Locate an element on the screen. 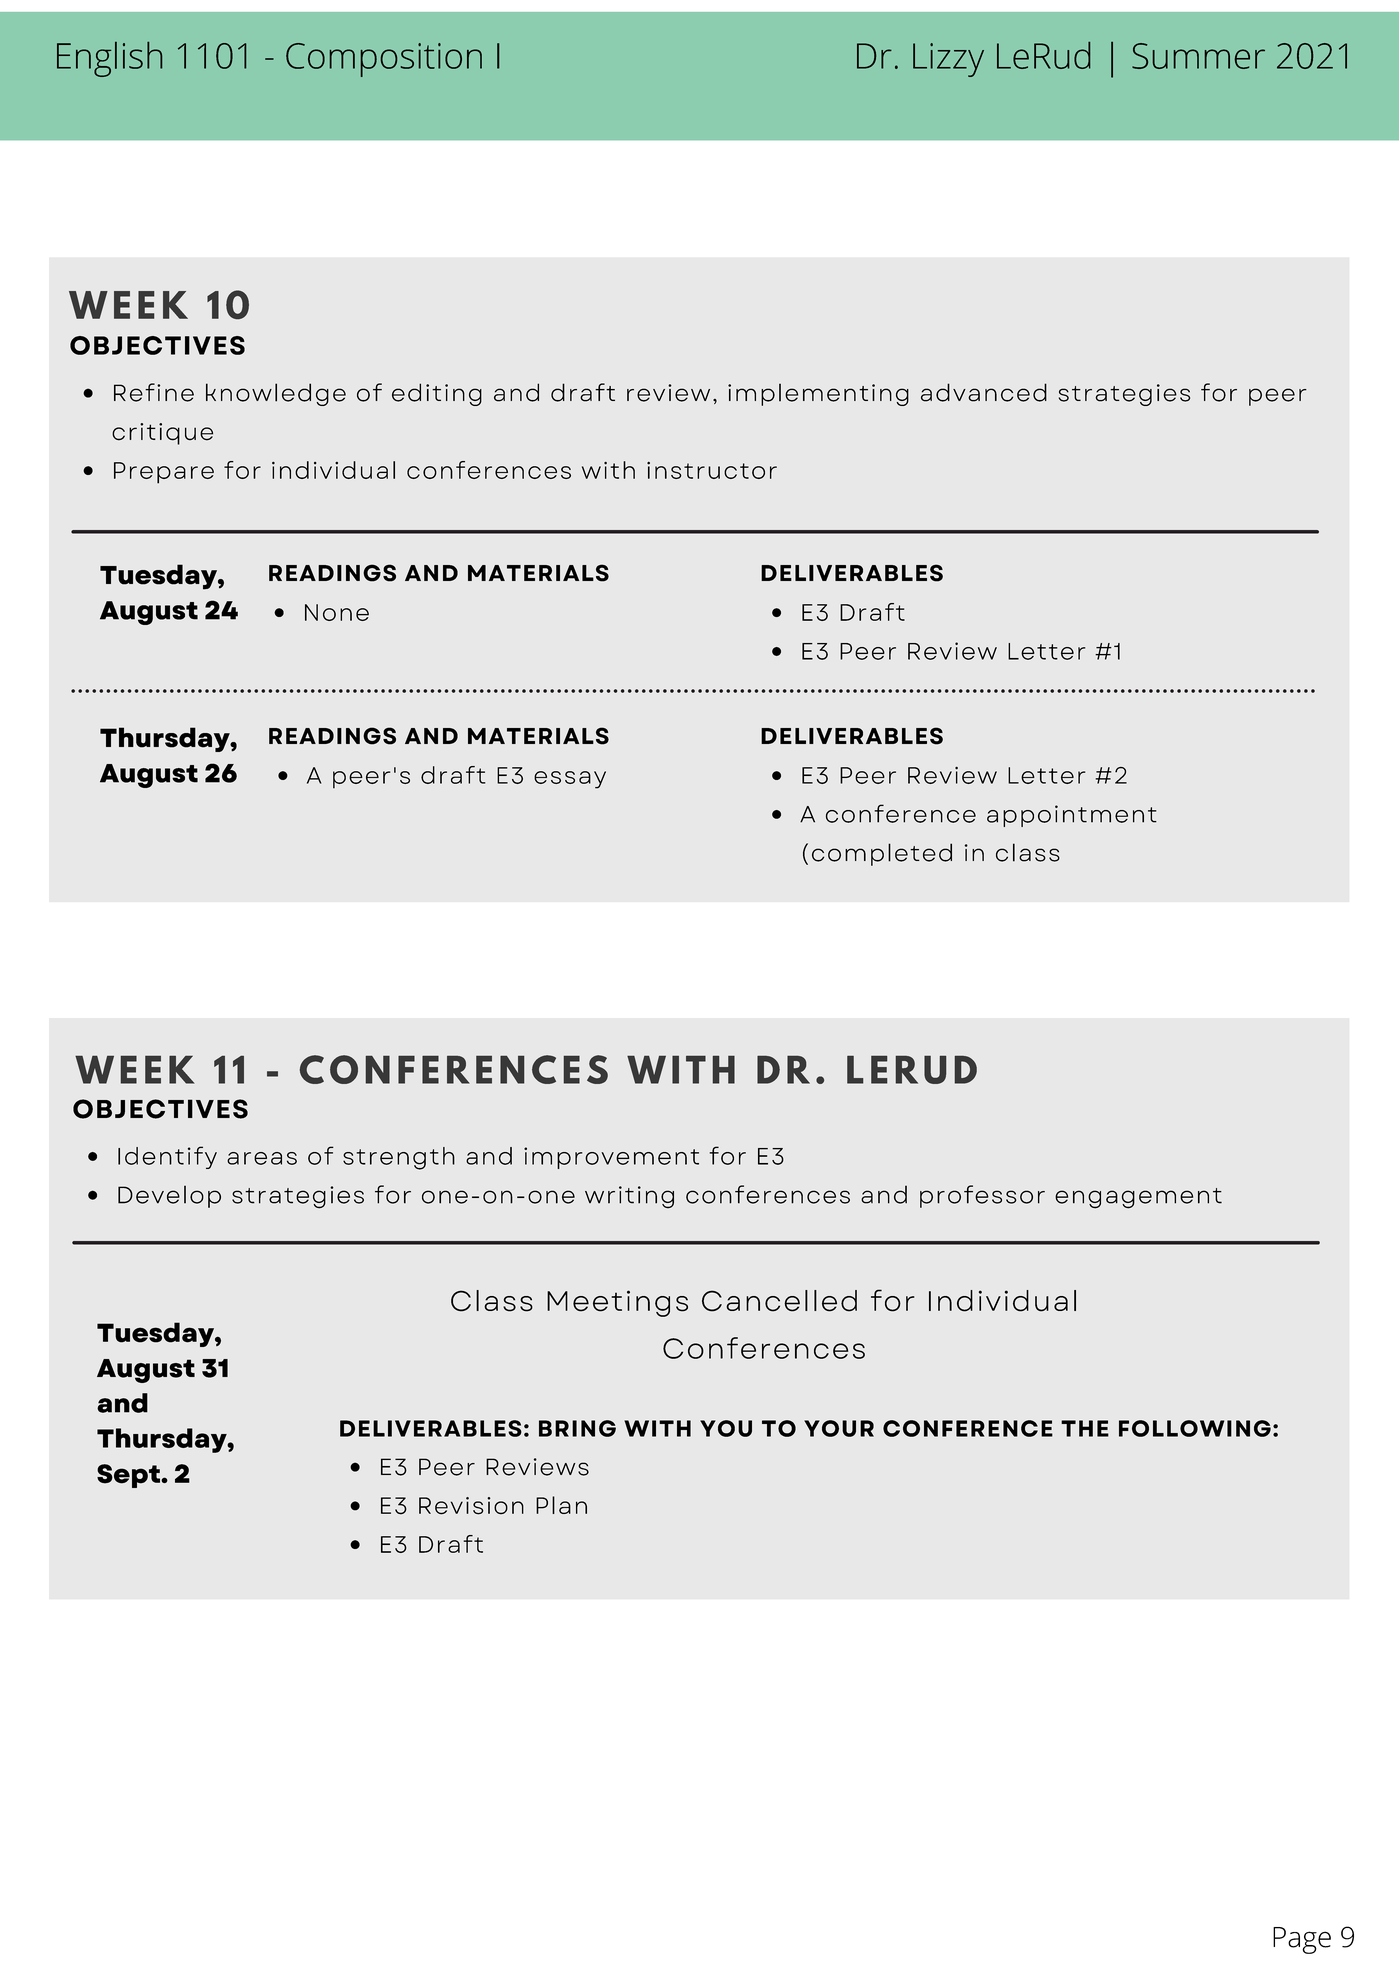 Image resolution: width=1399 pixels, height=1980 pixels. None is located at coordinates (337, 612).
